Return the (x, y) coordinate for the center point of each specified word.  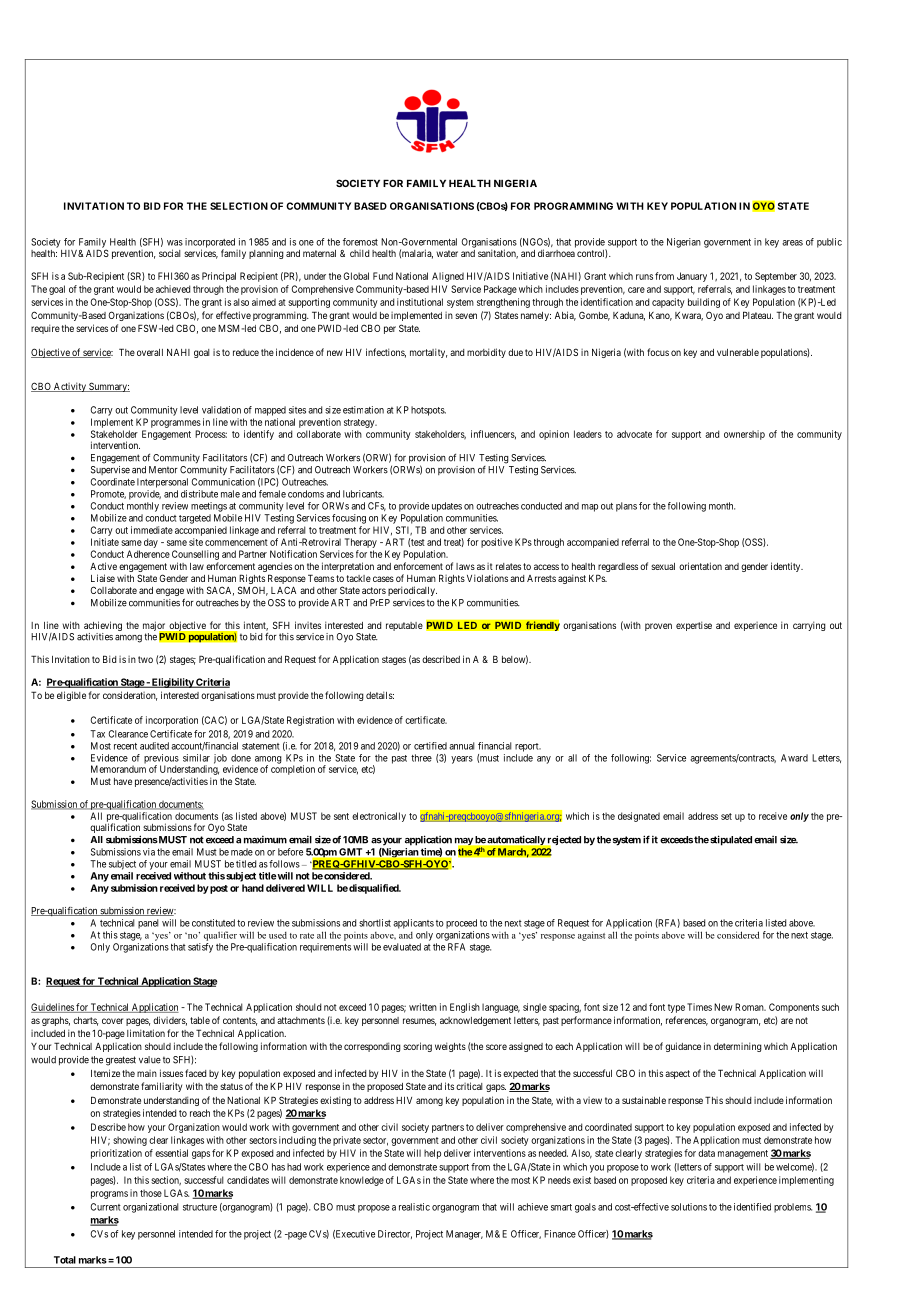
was (175, 243)
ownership (744, 435)
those (151, 1193)
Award (794, 758)
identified (752, 1207)
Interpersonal (162, 483)
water (447, 253)
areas (792, 243)
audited (154, 746)
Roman (750, 1007)
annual (462, 746)
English (465, 1008)
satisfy (200, 948)
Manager (464, 1235)
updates (447, 507)
